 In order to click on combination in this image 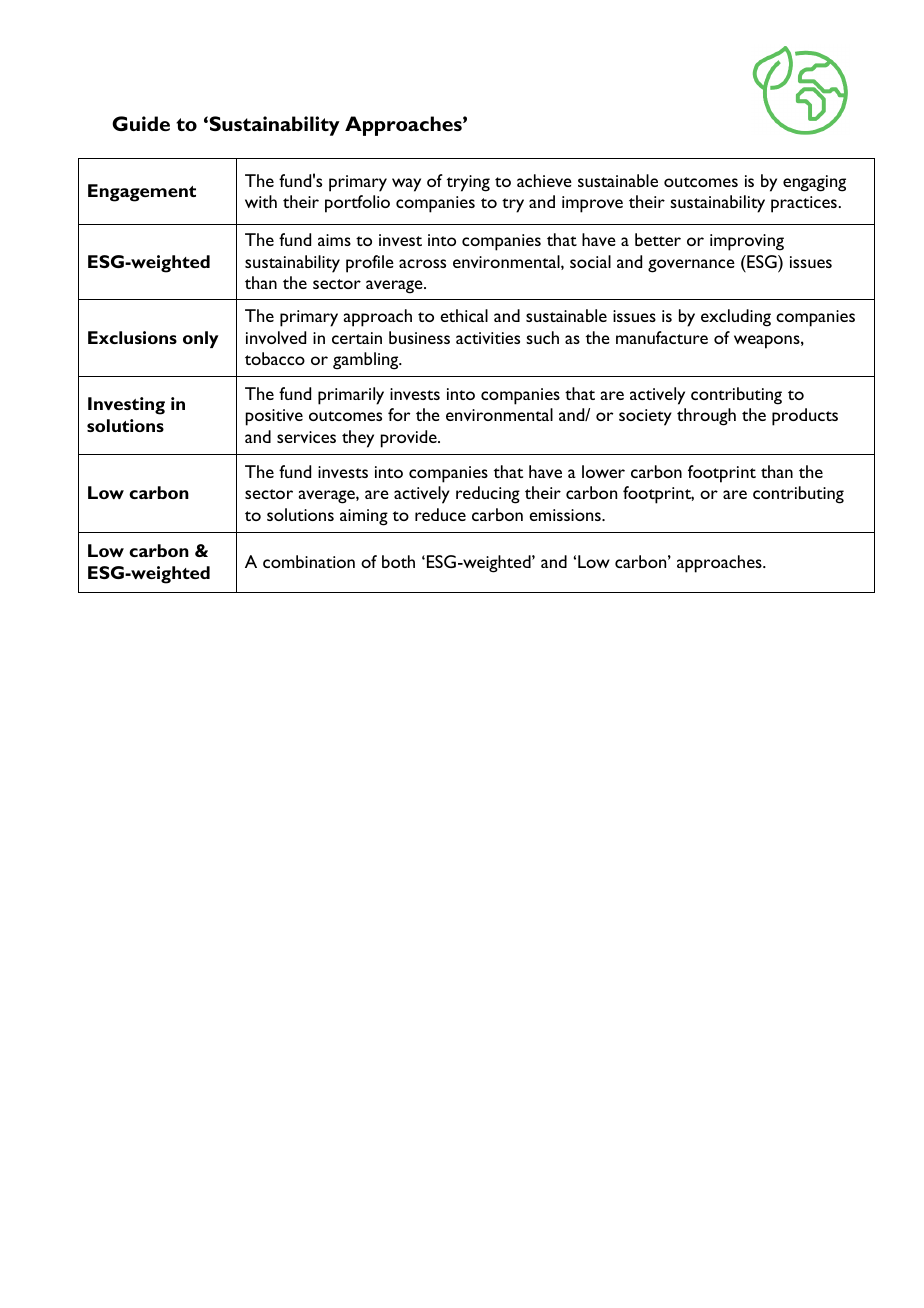, I will do `click(309, 561)`.
